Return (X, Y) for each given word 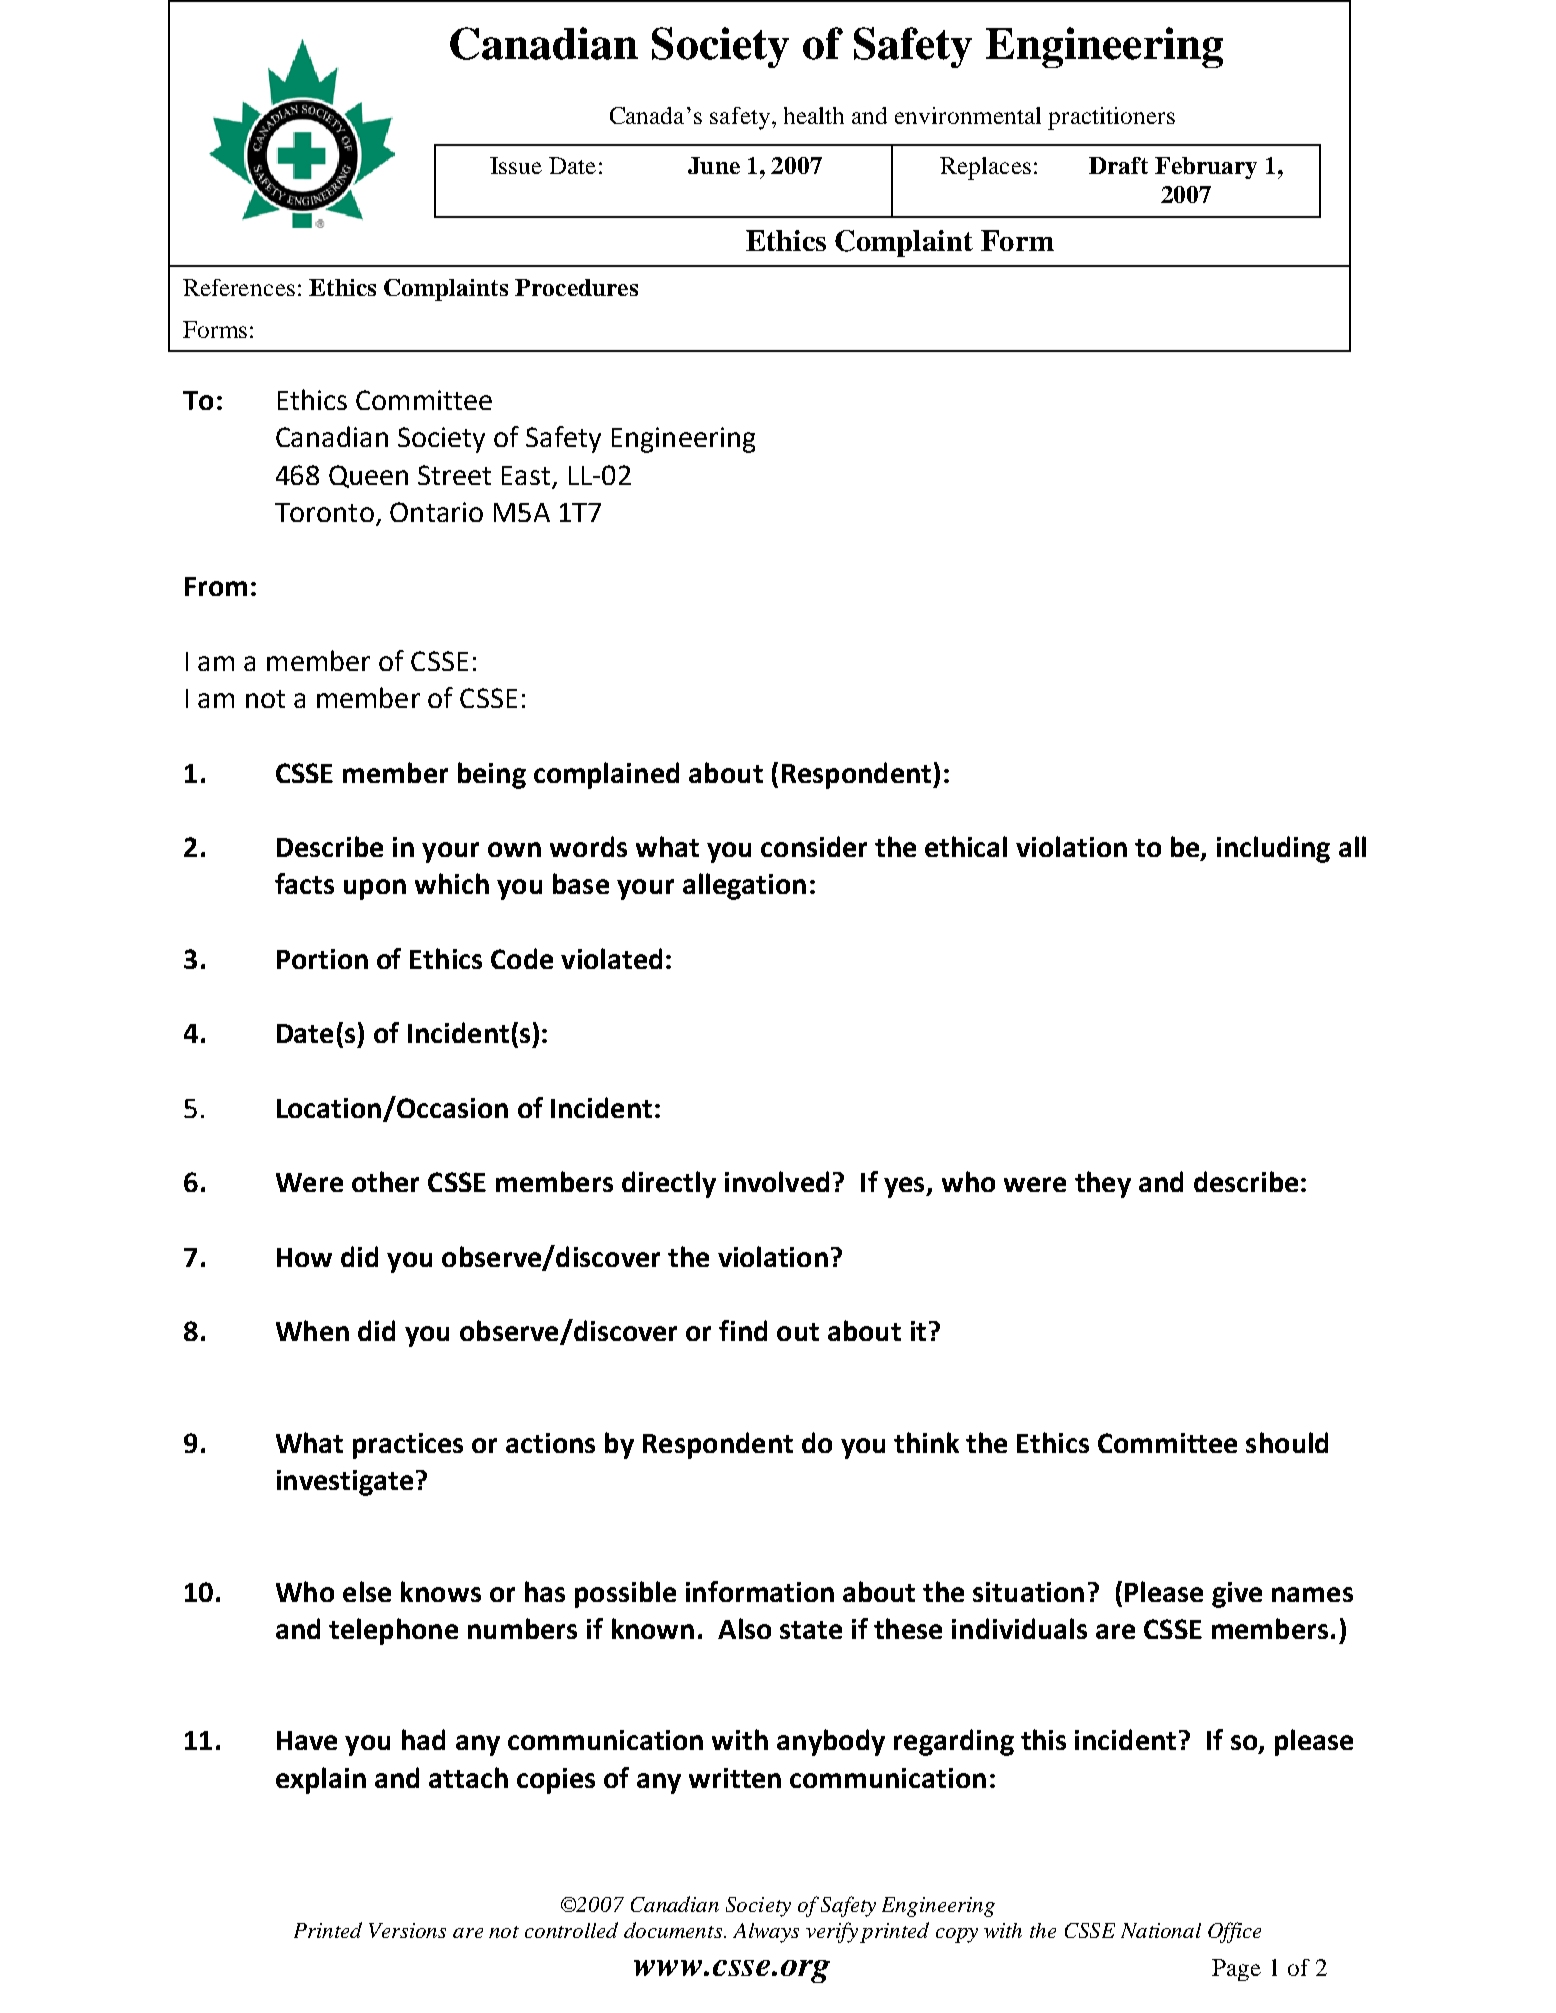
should (1287, 1442)
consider (814, 846)
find (743, 1330)
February (1206, 168)
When (312, 1330)
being (492, 775)
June (714, 165)
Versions (407, 1930)
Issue (516, 165)
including (1273, 849)
